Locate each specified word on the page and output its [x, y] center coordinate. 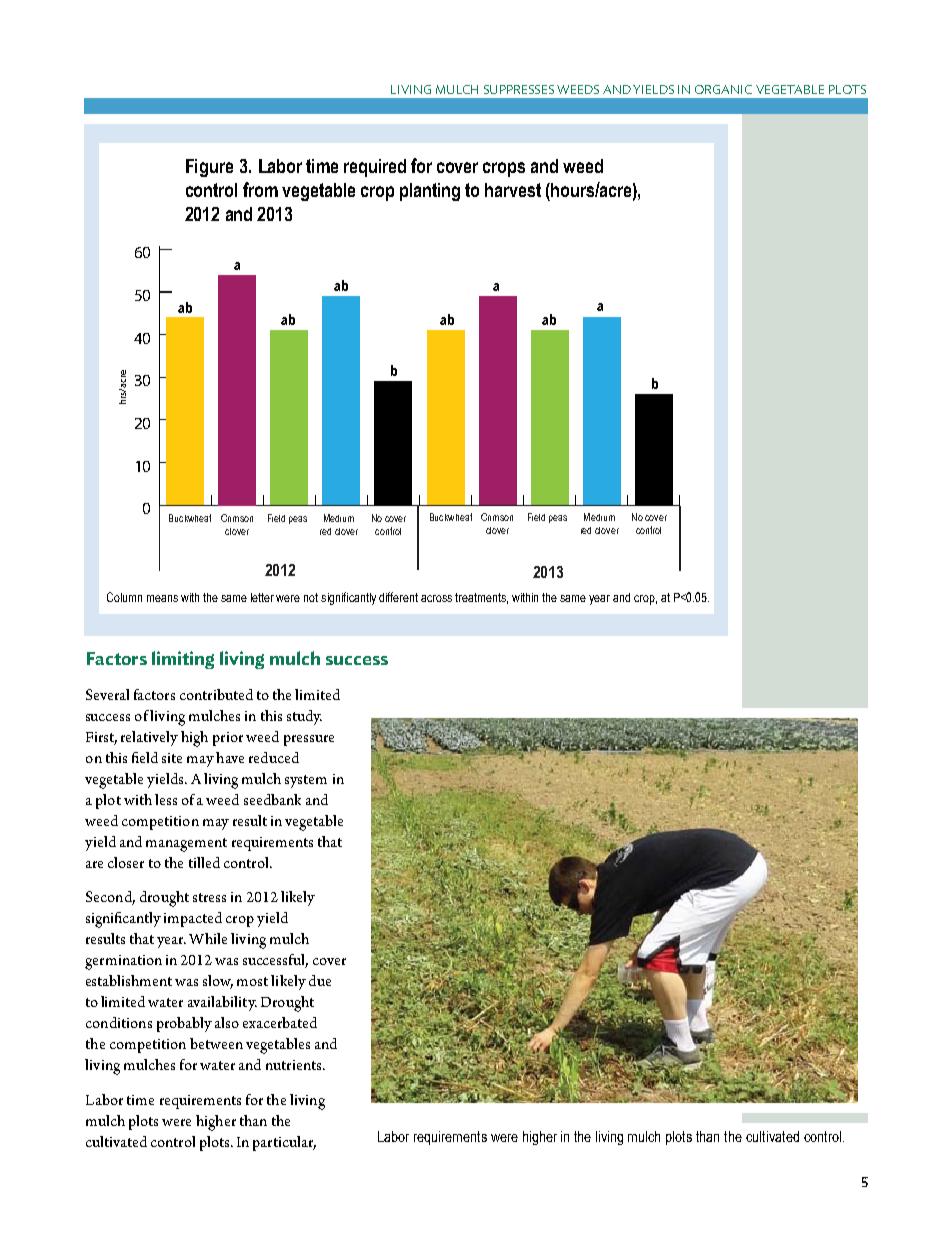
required [375, 168]
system [306, 781]
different [398, 597]
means [162, 598]
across [436, 598]
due [320, 980]
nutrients [295, 1065]
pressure [309, 740]
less [166, 799]
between [216, 1043]
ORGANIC [723, 89]
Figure [209, 168]
